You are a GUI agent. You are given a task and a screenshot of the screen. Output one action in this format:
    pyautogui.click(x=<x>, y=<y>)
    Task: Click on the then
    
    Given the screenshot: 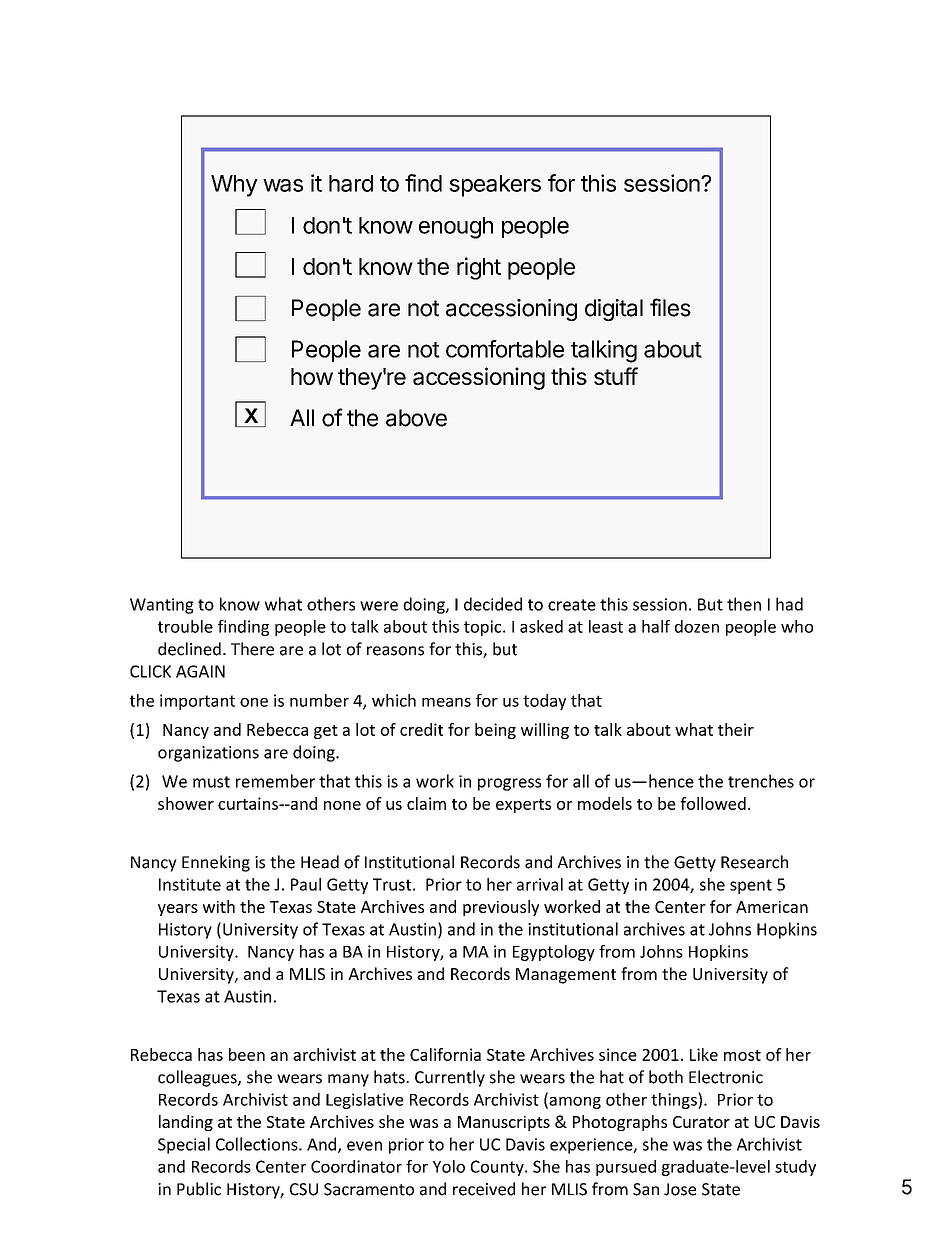 What is the action you would take?
    pyautogui.click(x=744, y=604)
